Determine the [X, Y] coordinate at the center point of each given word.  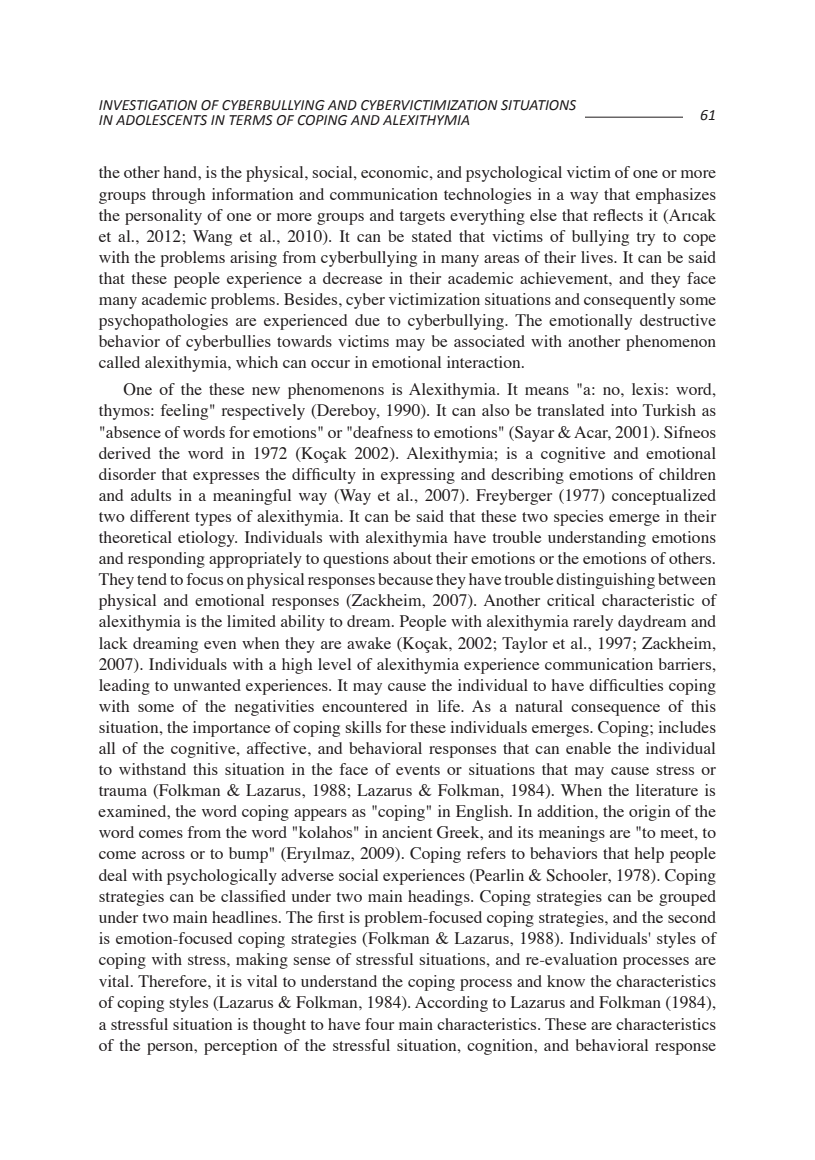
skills [363, 727]
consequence [615, 710]
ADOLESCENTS [161, 120]
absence [132, 432]
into [624, 410]
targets [422, 218]
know [566, 981]
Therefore [173, 981]
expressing [418, 476]
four [379, 1024]
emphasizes [676, 196]
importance [231, 729]
